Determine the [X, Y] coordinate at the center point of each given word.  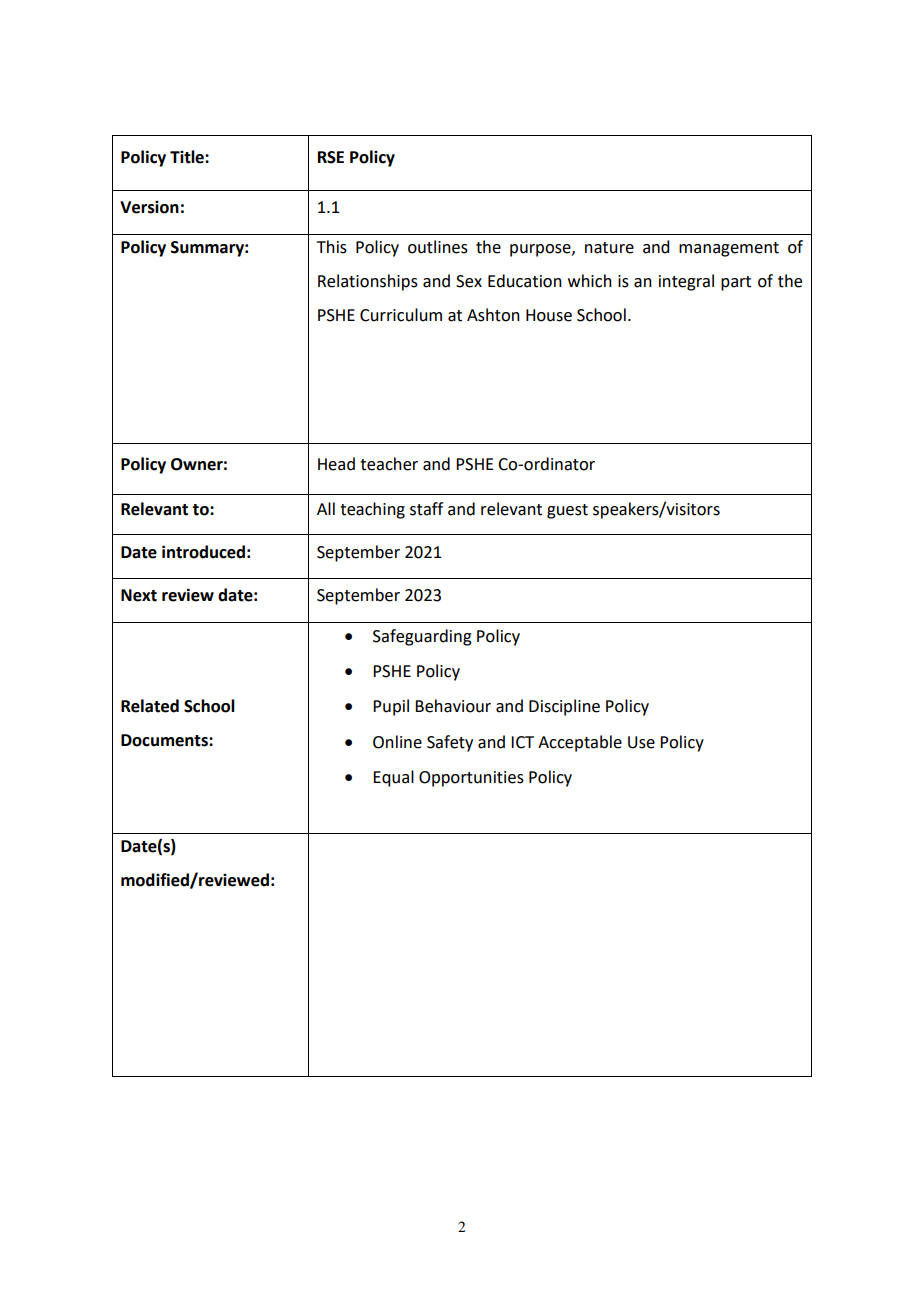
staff [426, 509]
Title [188, 157]
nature [609, 248]
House [549, 315]
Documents [165, 740]
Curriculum [401, 315]
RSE [331, 157]
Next [139, 595]
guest [567, 511]
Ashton [493, 315]
